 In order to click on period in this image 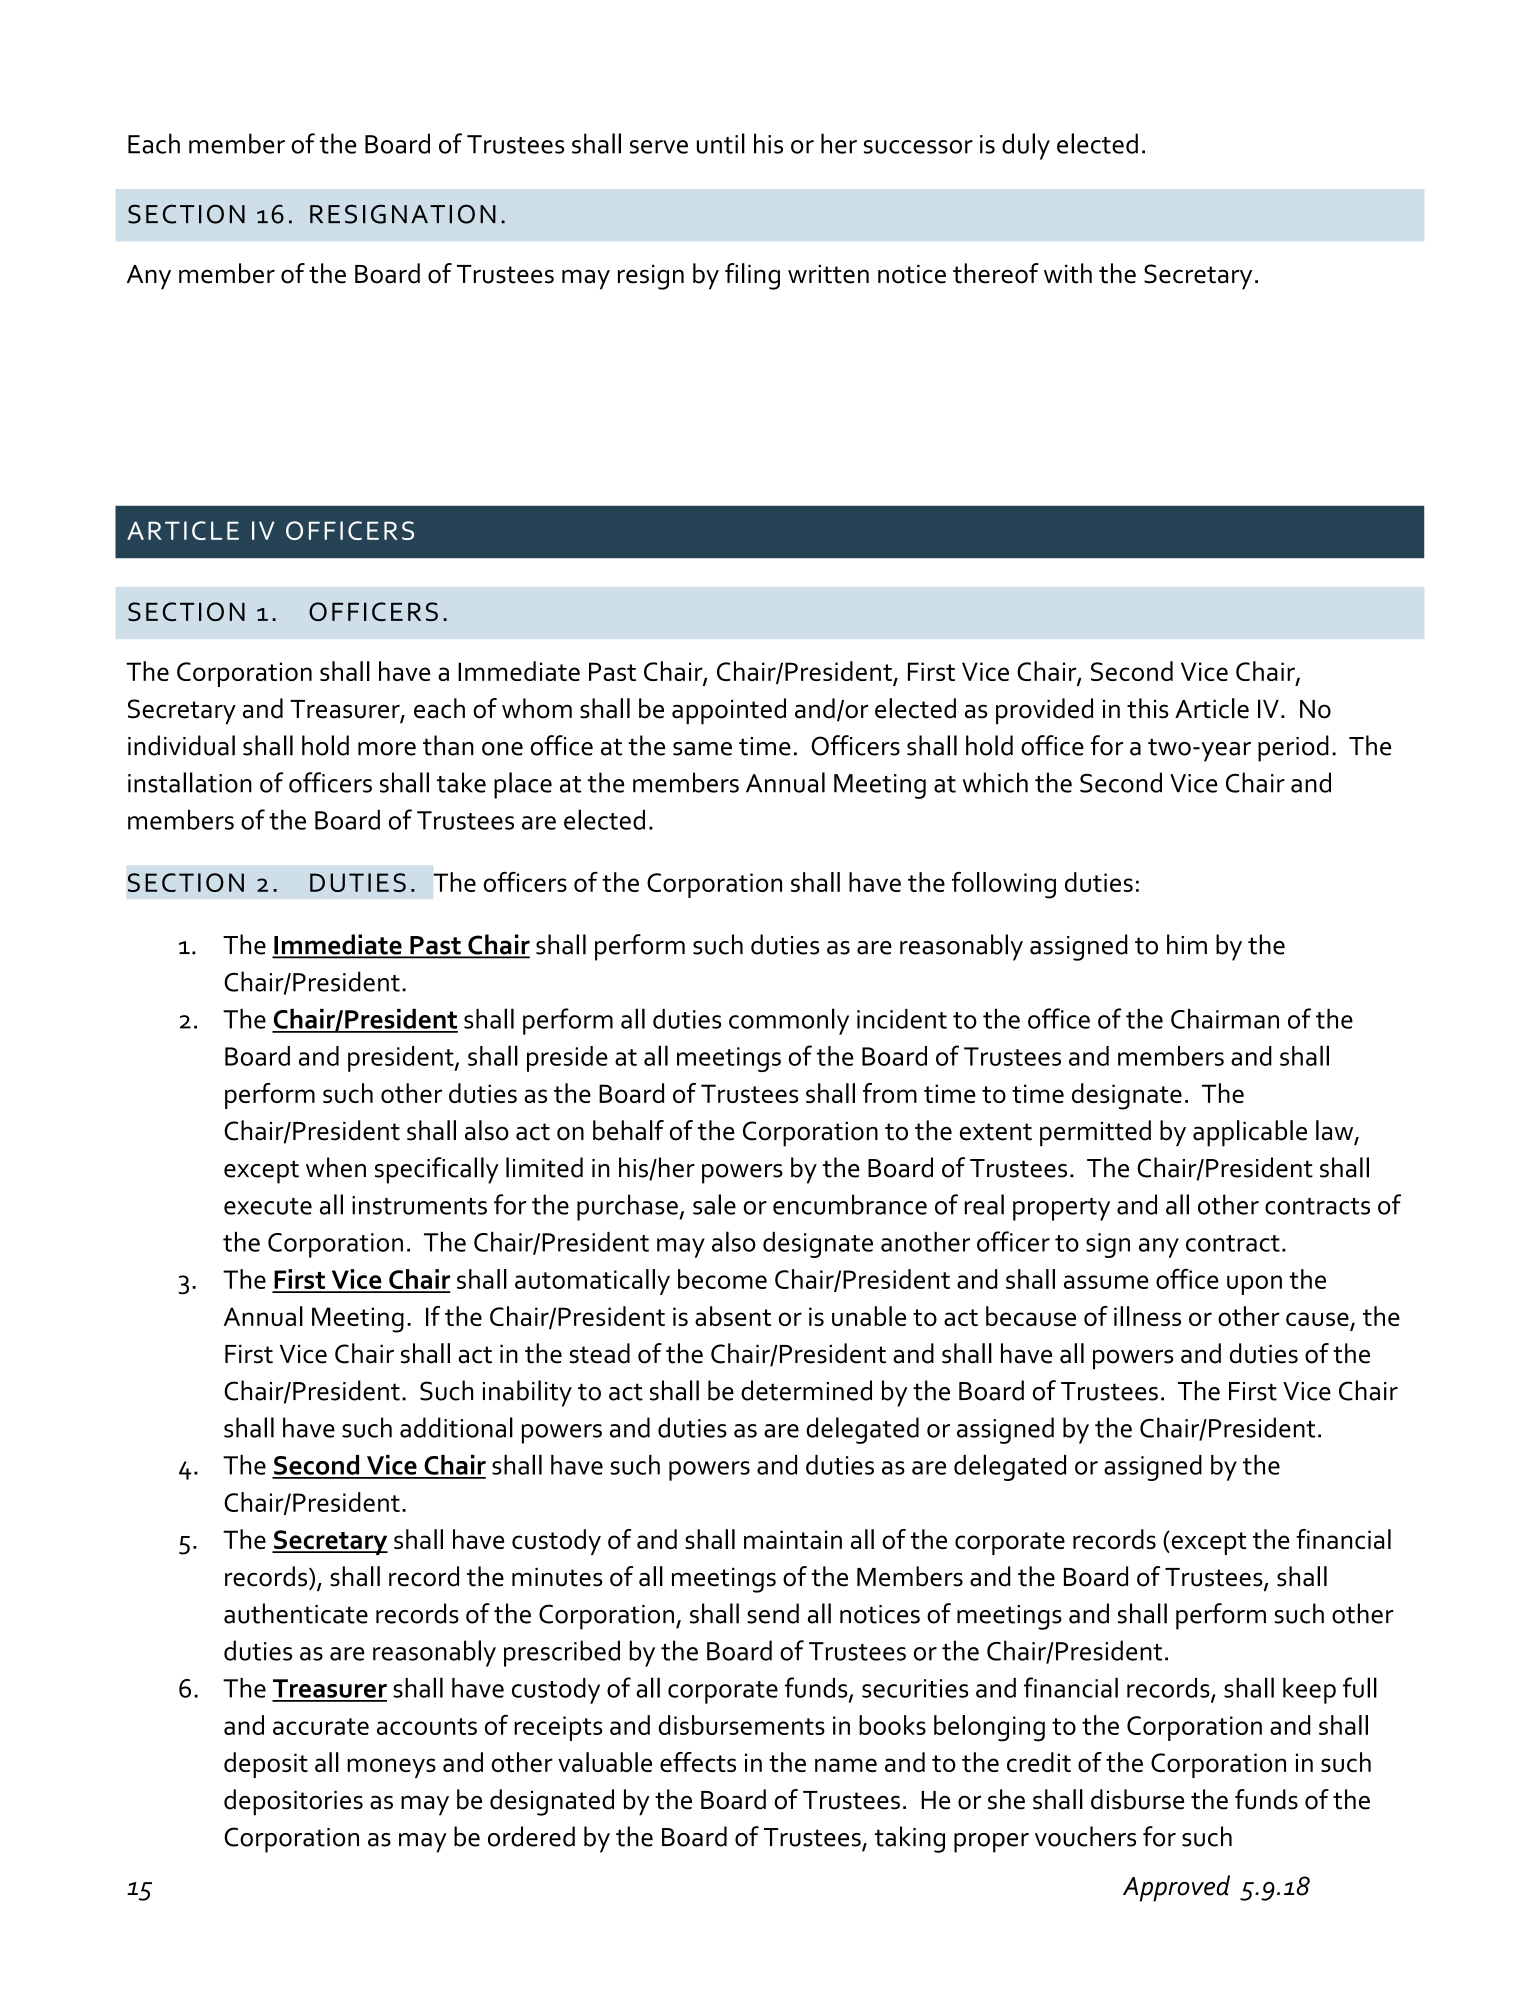, I will do `click(1293, 748)`.
